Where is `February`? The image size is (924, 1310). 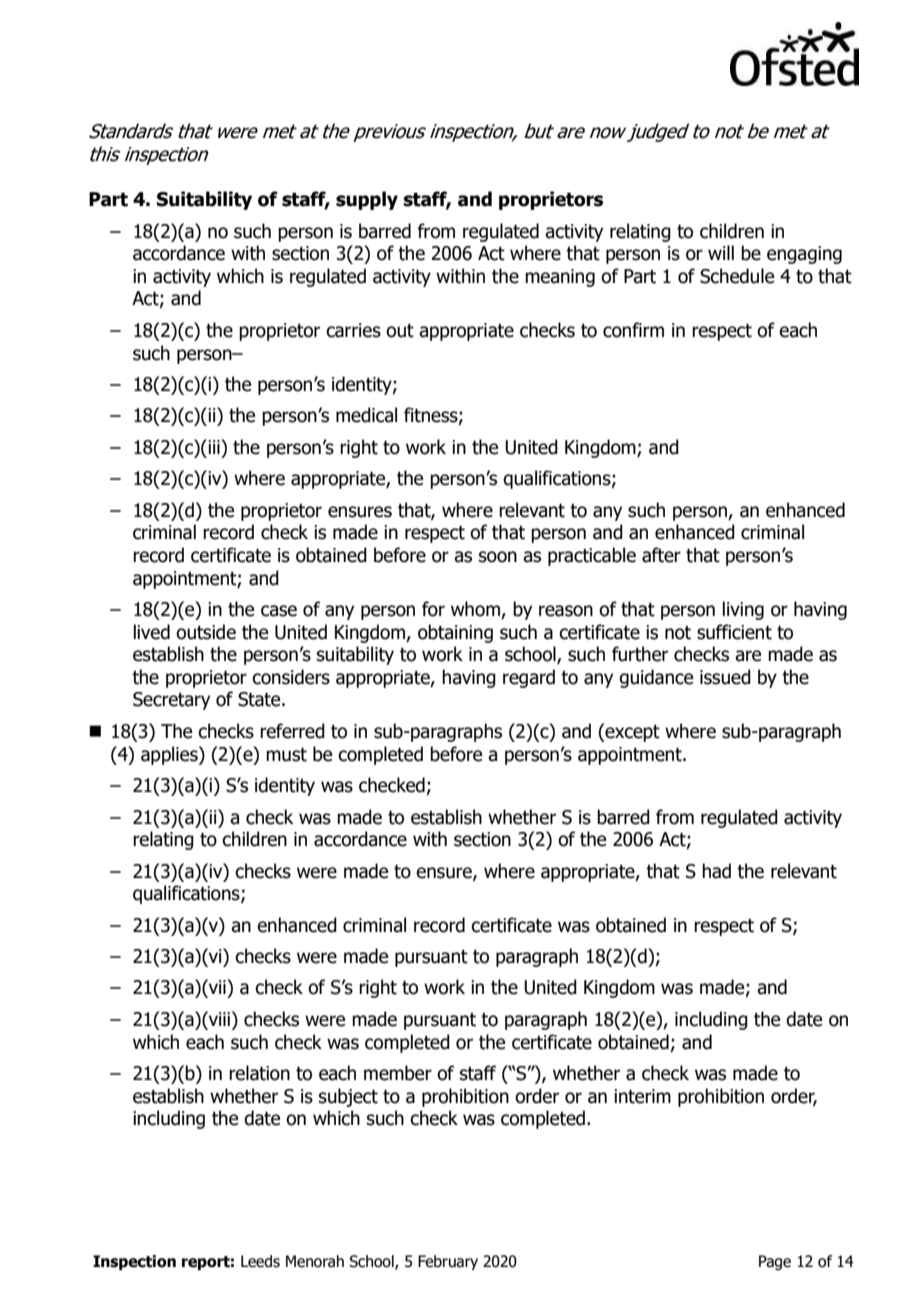
February is located at coordinates (448, 1262).
